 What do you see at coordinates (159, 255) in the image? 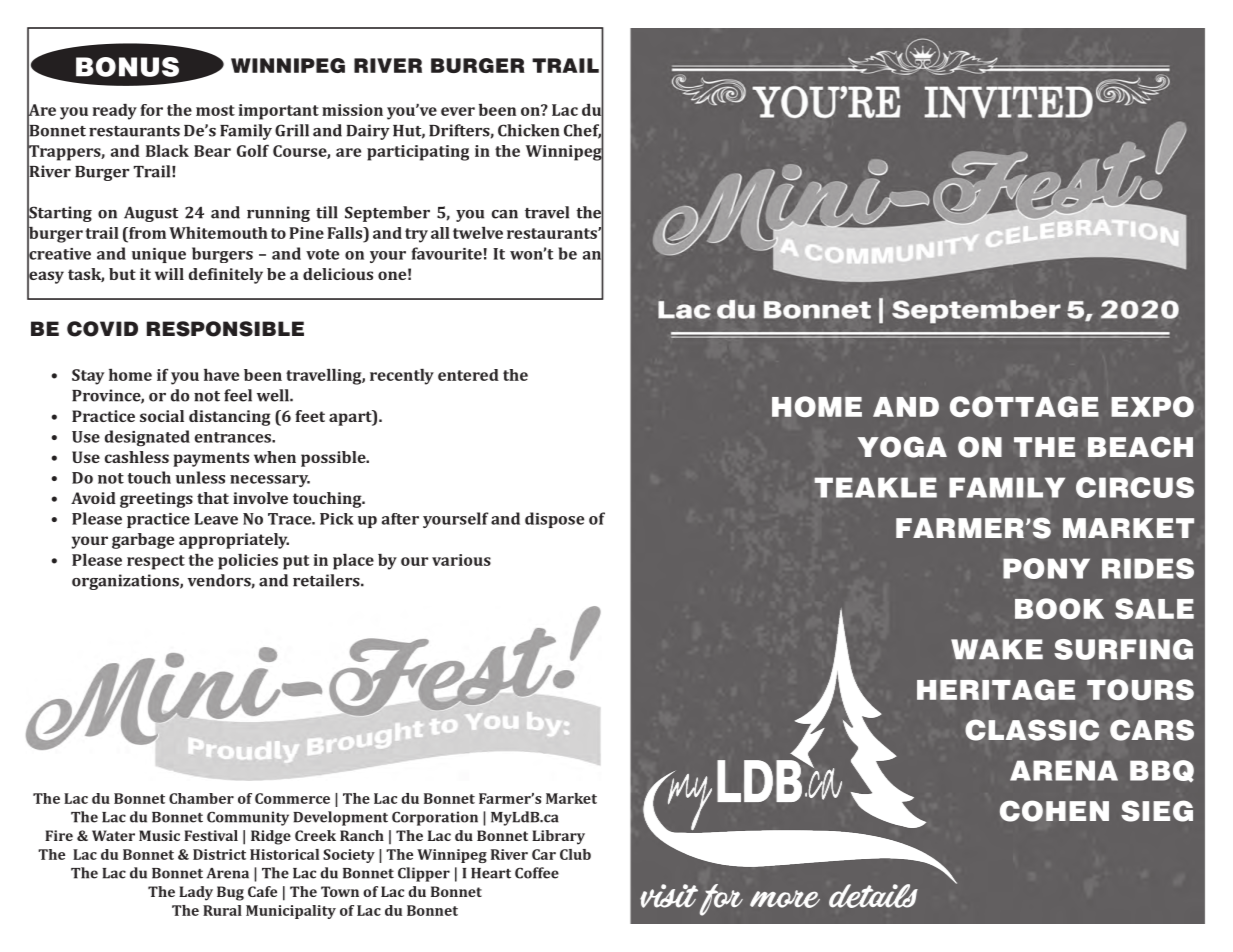
I see `unique` at bounding box center [159, 255].
